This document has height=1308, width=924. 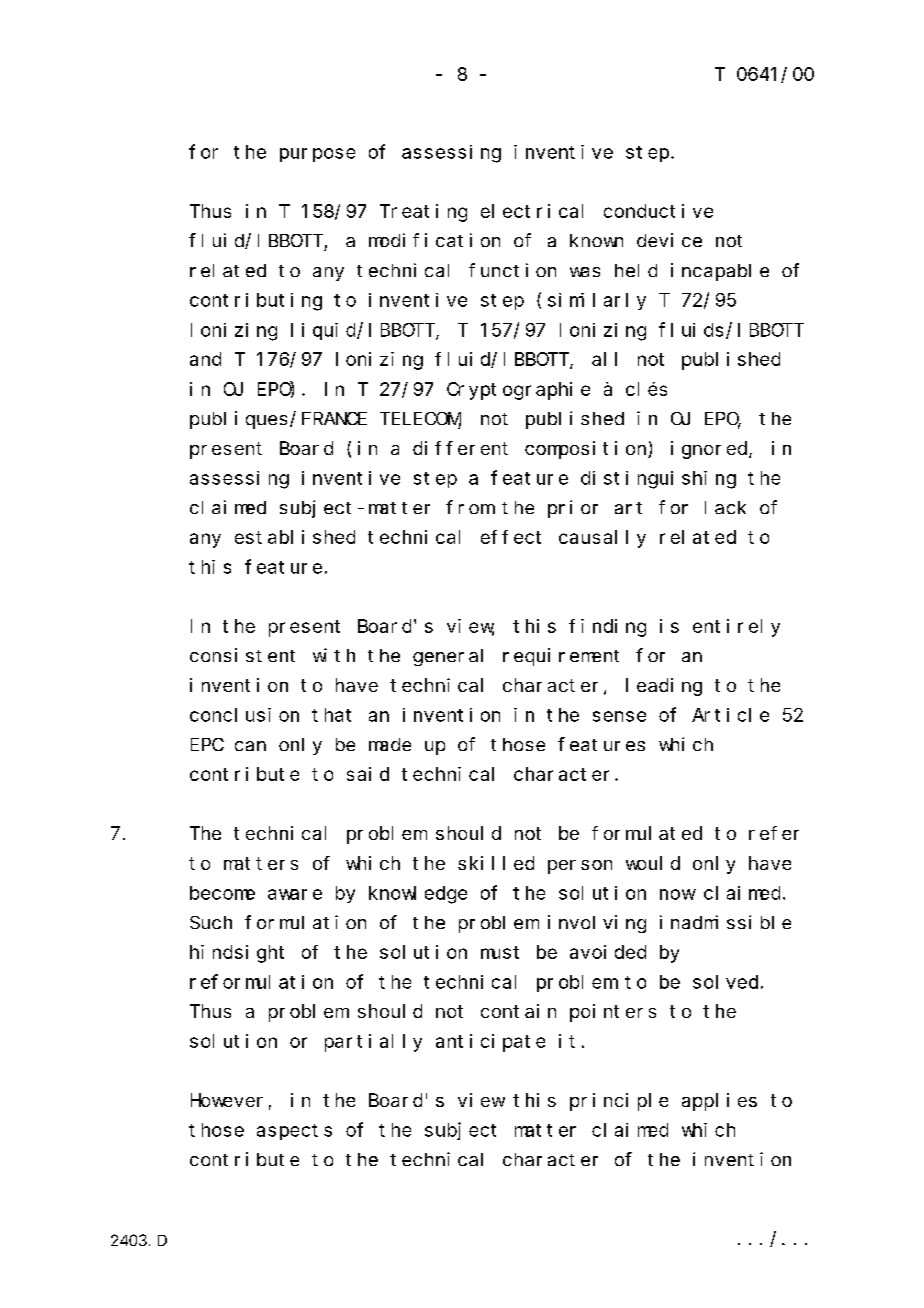 What do you see at coordinates (710, 450) in the document?
I see `ignored` at bounding box center [710, 450].
